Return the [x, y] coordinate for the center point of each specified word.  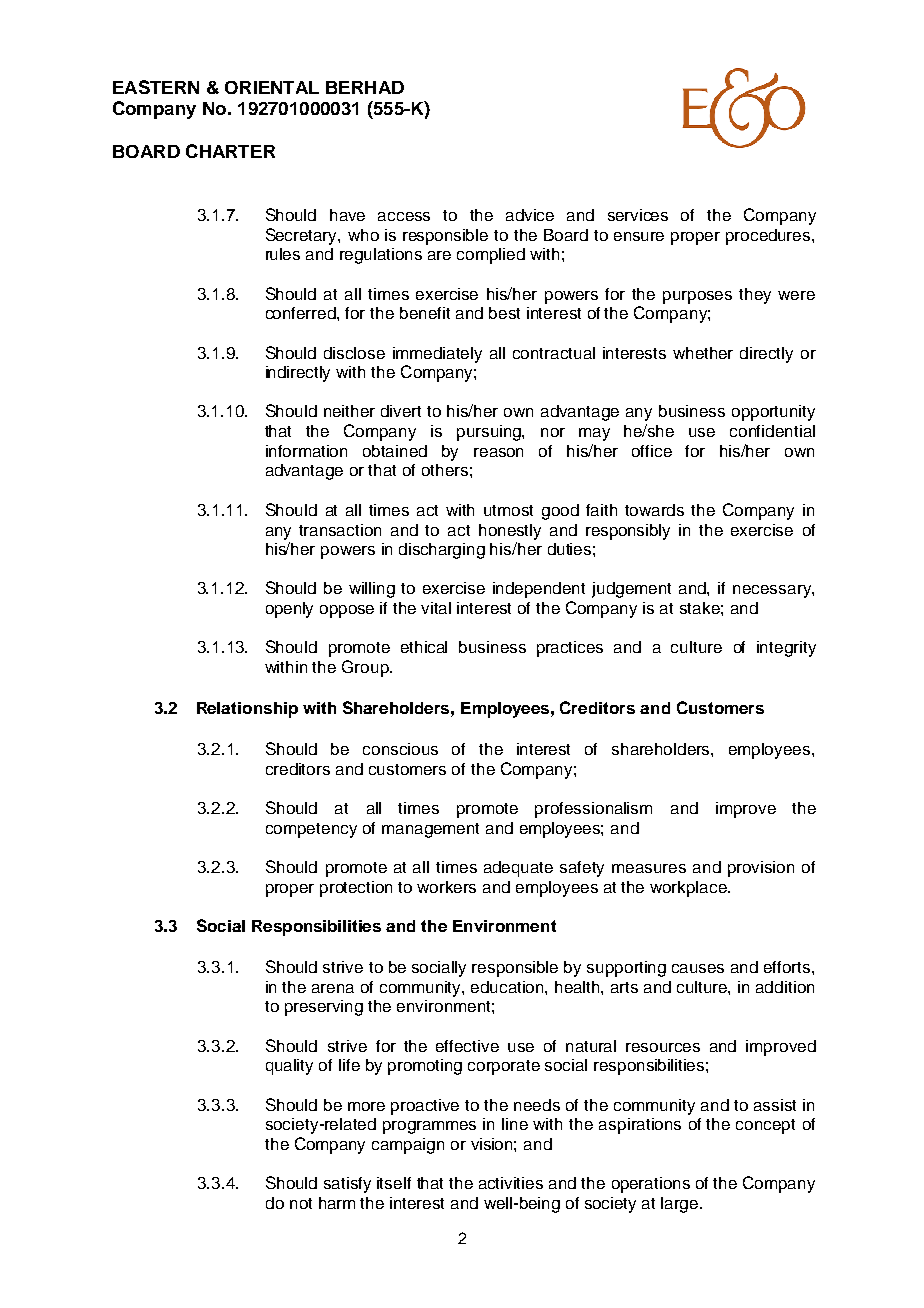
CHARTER [230, 151]
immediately [437, 355]
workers [446, 887]
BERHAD [365, 87]
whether [703, 353]
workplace [689, 889]
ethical [424, 647]
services [638, 215]
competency [311, 830]
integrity [786, 649]
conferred [302, 313]
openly [289, 610]
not [301, 1203]
